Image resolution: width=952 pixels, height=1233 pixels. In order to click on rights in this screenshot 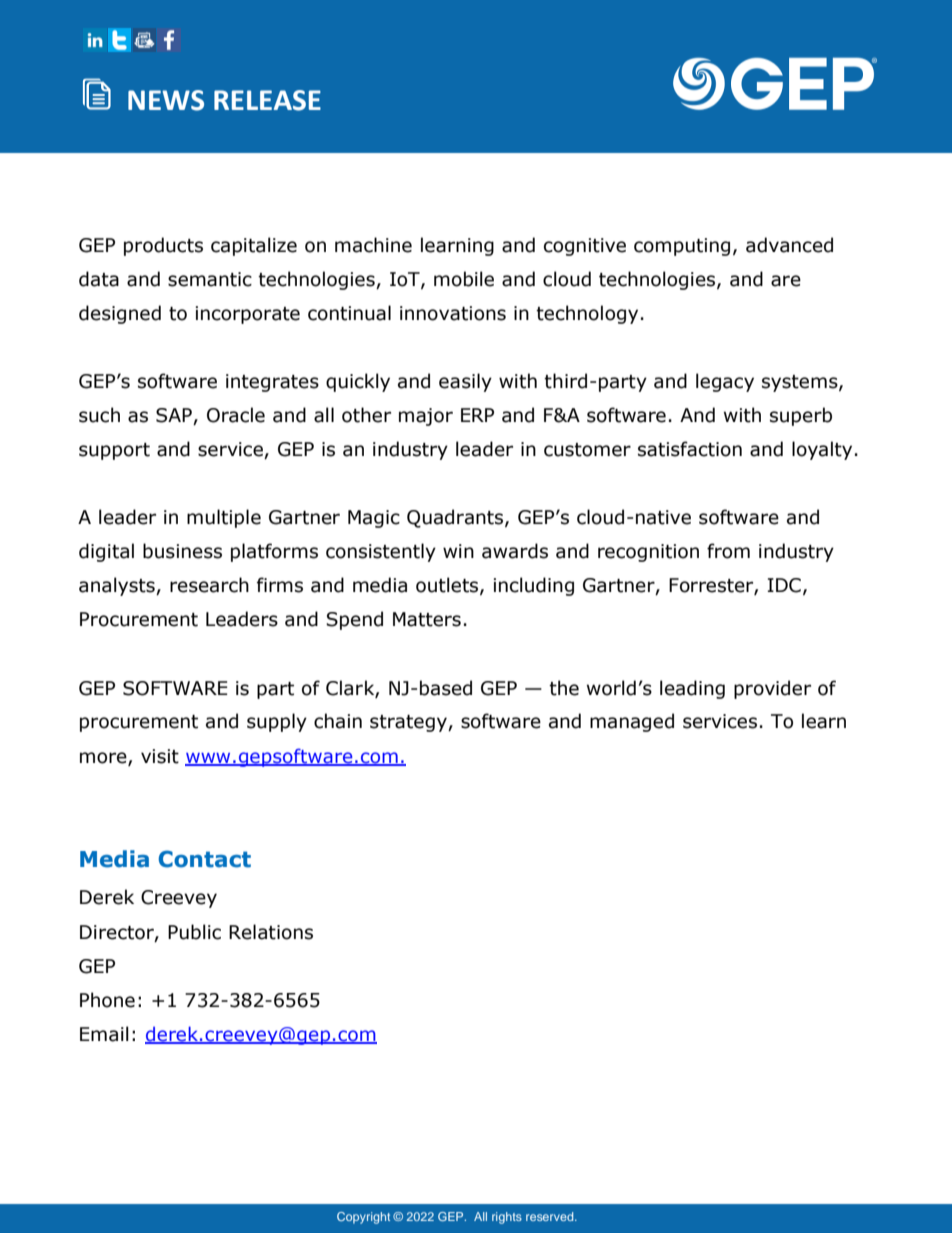, I will do `click(507, 1218)`.
